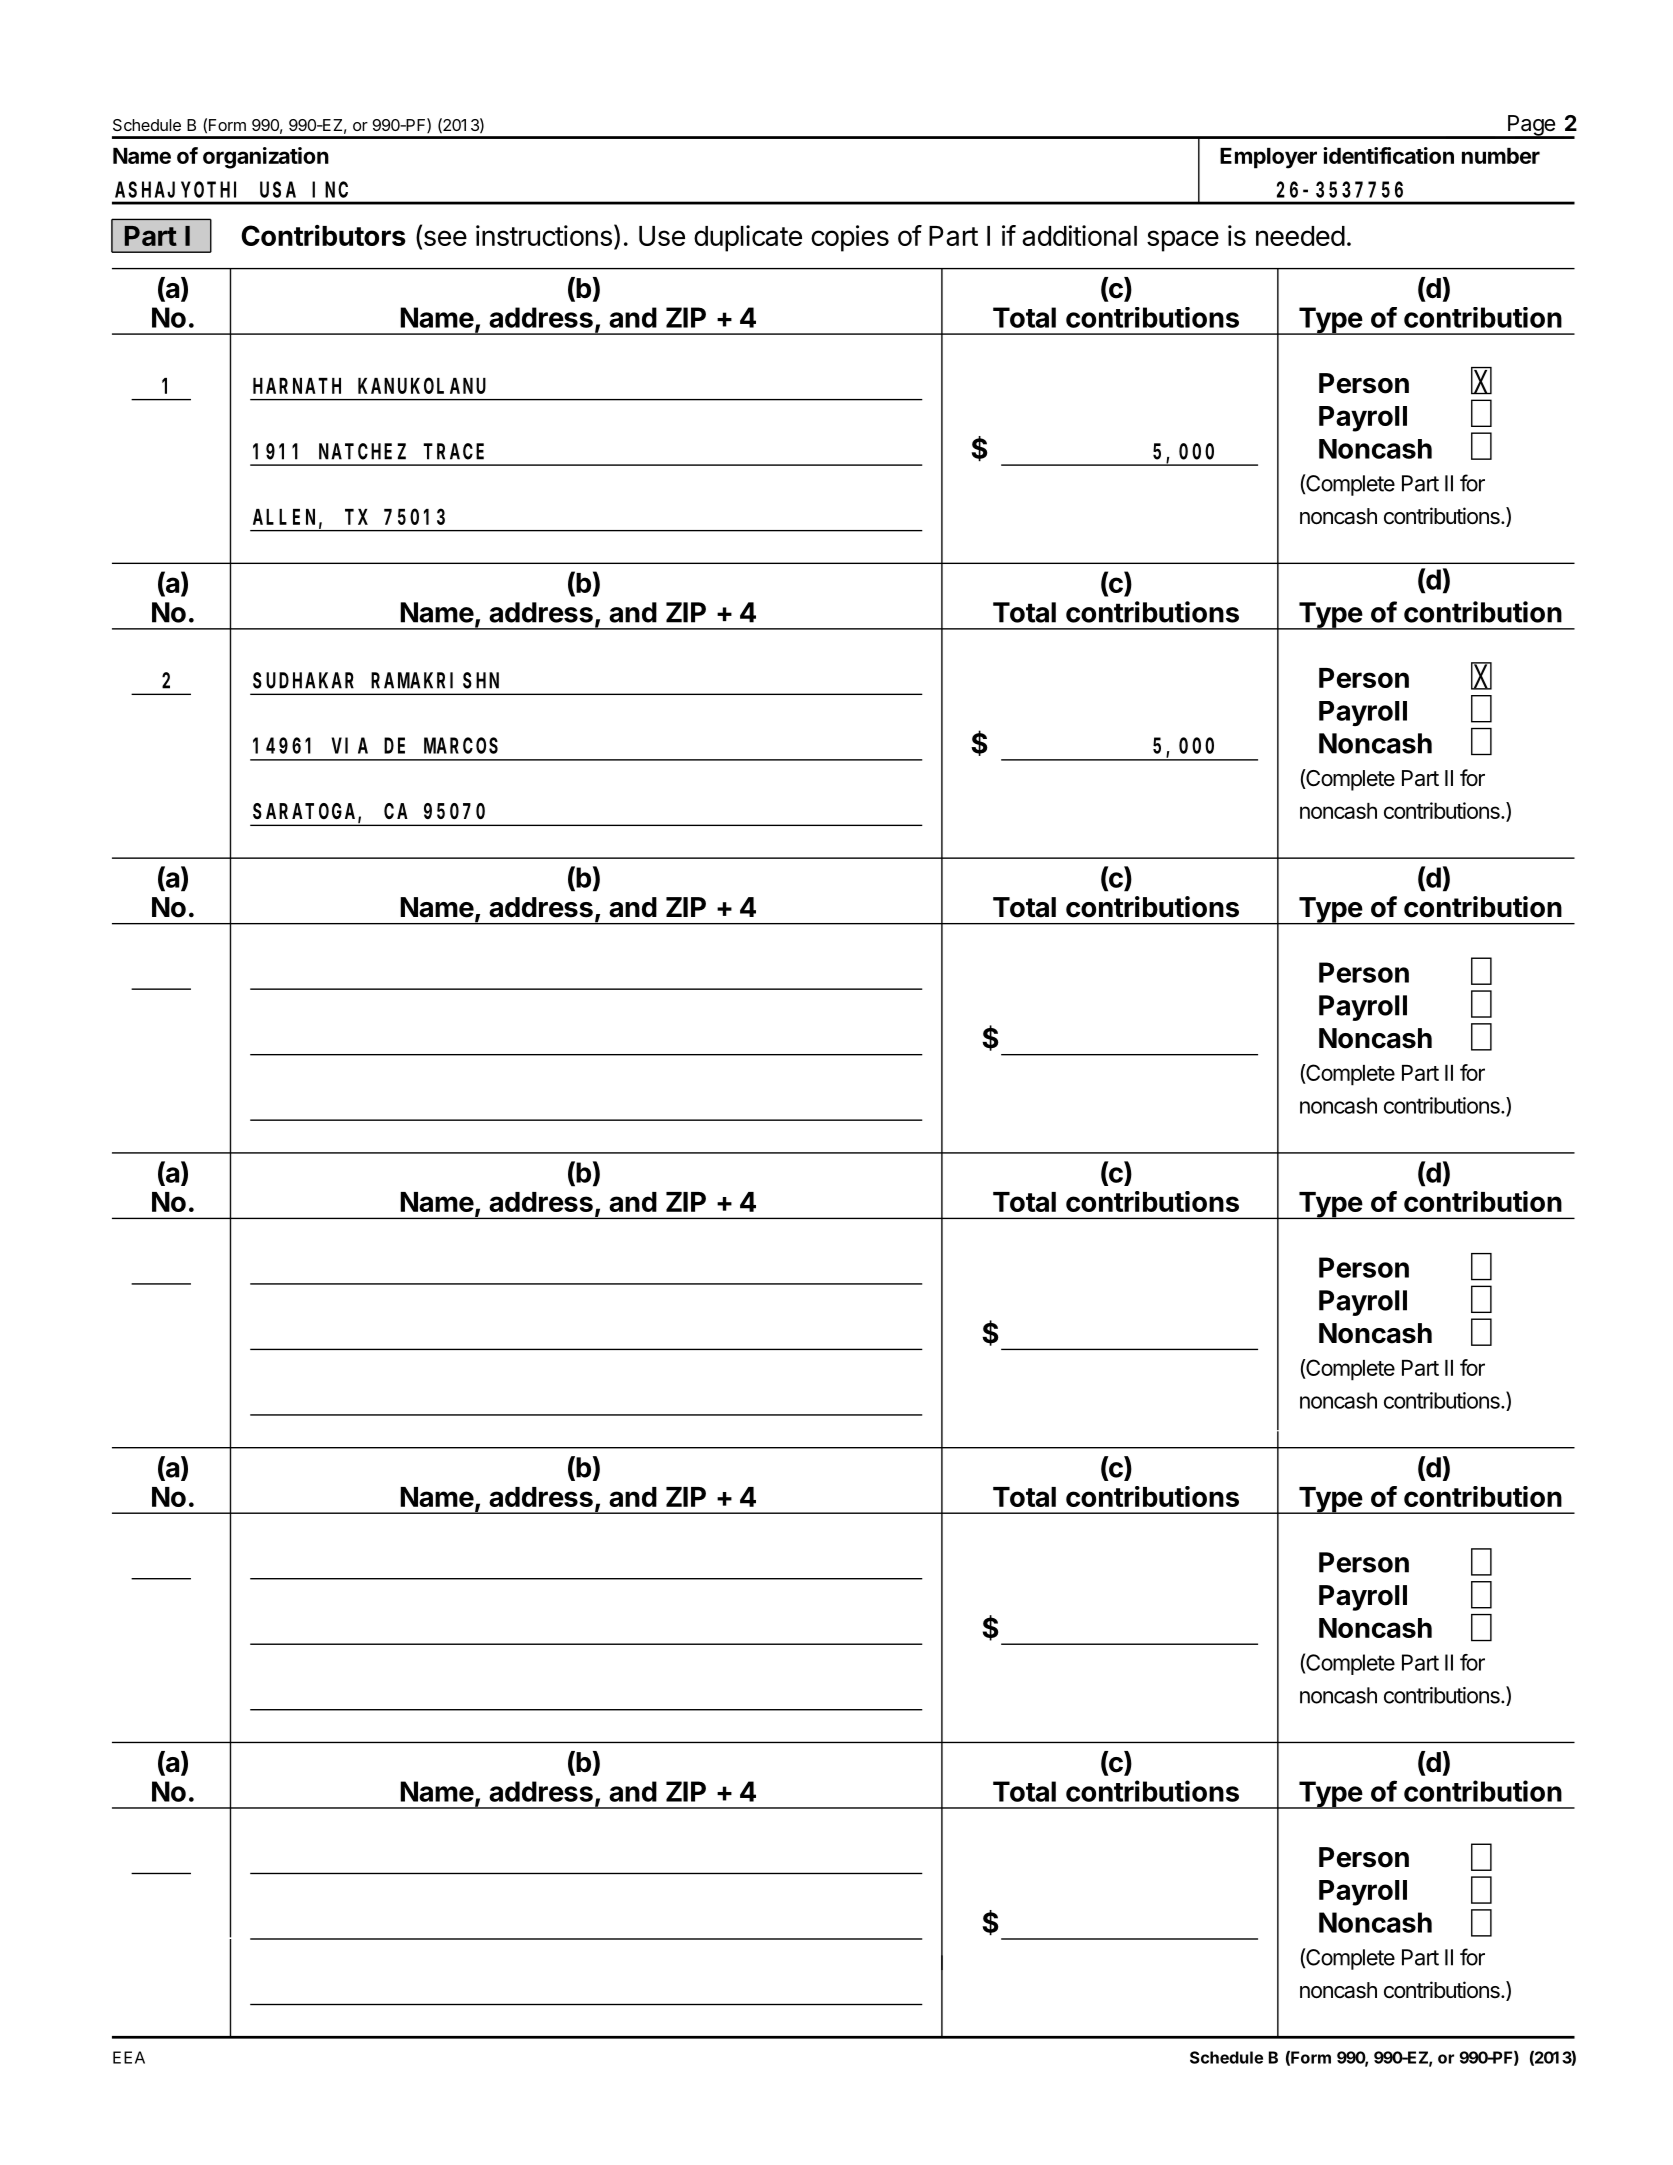 The height and width of the screenshot is (2165, 1673). What do you see at coordinates (362, 452) in the screenshot?
I see `NATCHEZ` at bounding box center [362, 452].
